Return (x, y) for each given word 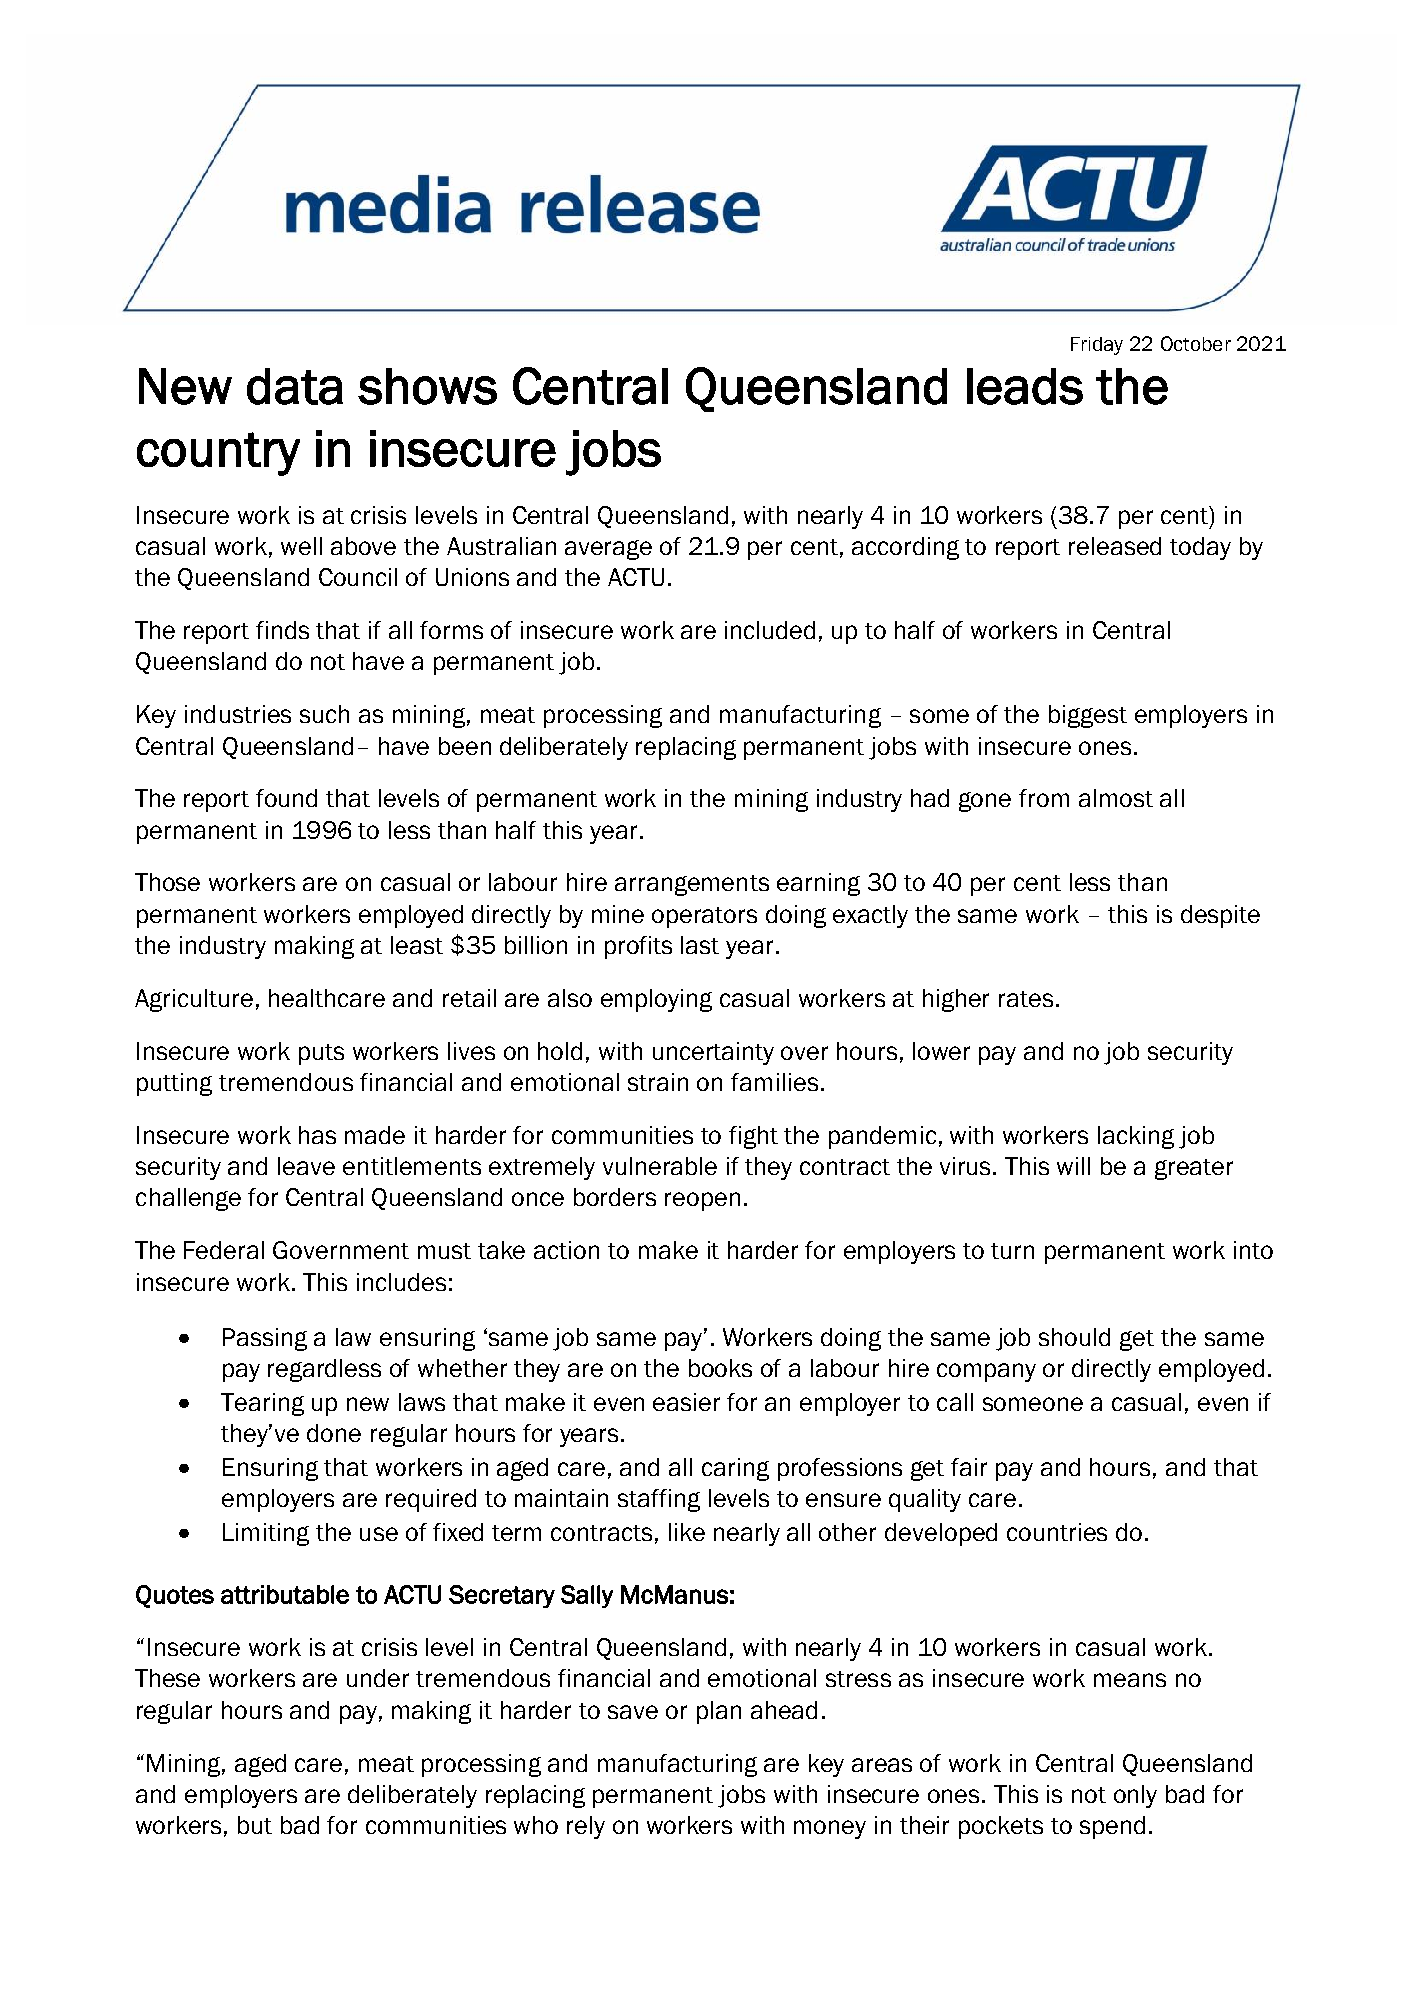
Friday (1097, 346)
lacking (1136, 1137)
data (295, 386)
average (608, 550)
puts (321, 1054)
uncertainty (713, 1053)
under (378, 1678)
